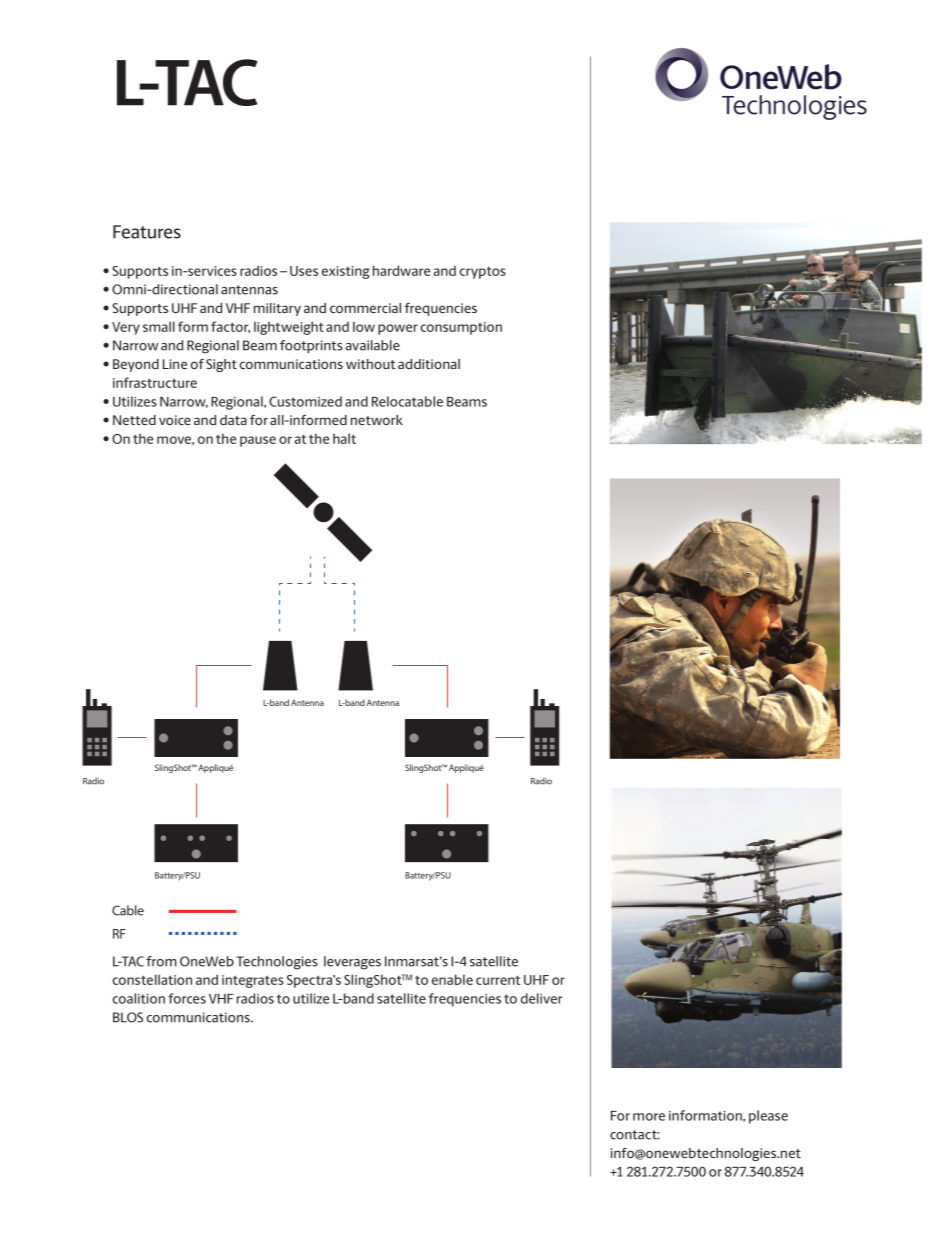 This screenshot has height=1233, width=952. I want to click on halt, so click(344, 438).
